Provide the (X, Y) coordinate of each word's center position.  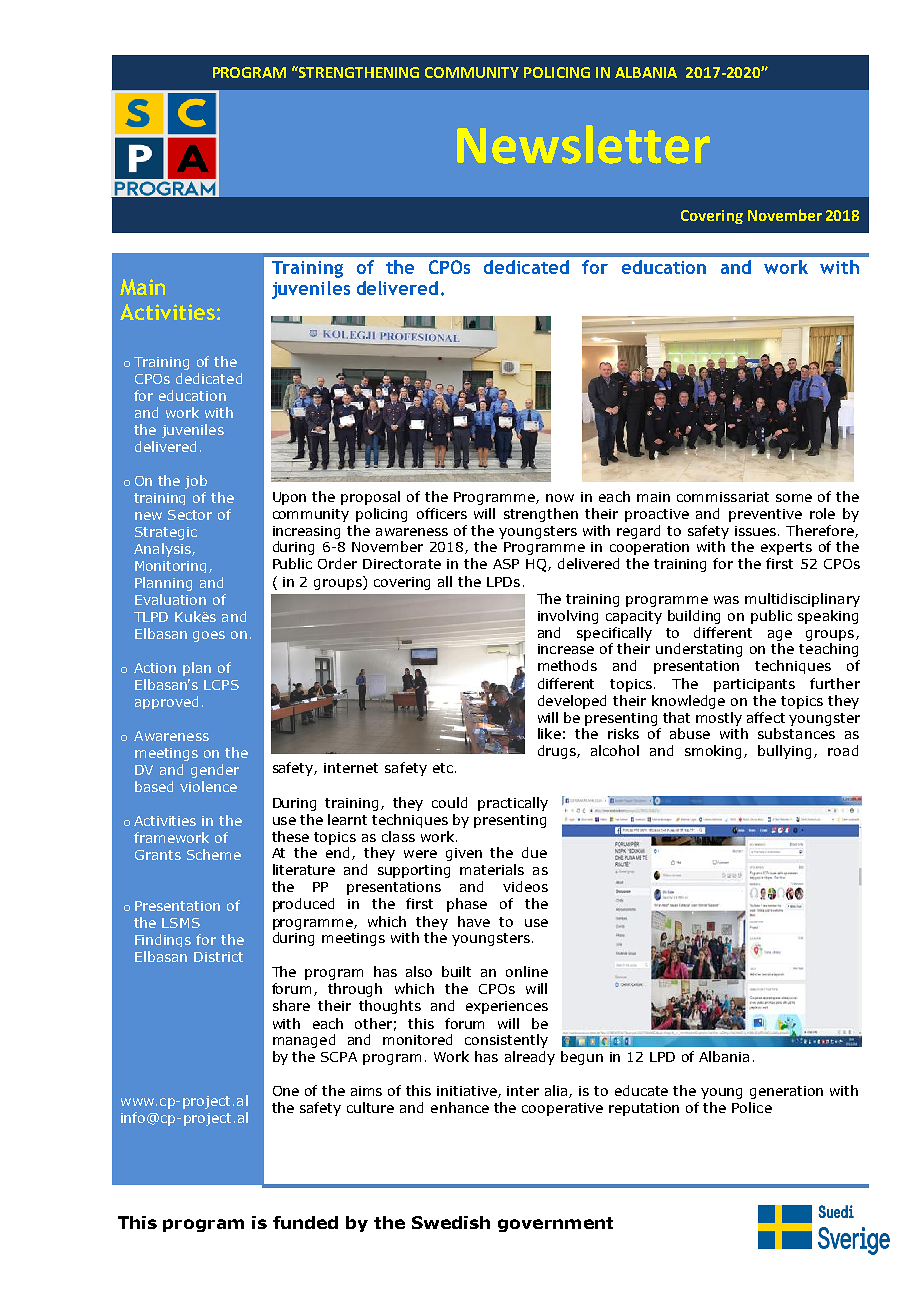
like (549, 733)
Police (752, 1107)
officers (442, 513)
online (527, 971)
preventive (765, 515)
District (218, 957)
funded (305, 1222)
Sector (190, 515)
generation (786, 1092)
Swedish (451, 1222)
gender (215, 771)
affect (766, 717)
